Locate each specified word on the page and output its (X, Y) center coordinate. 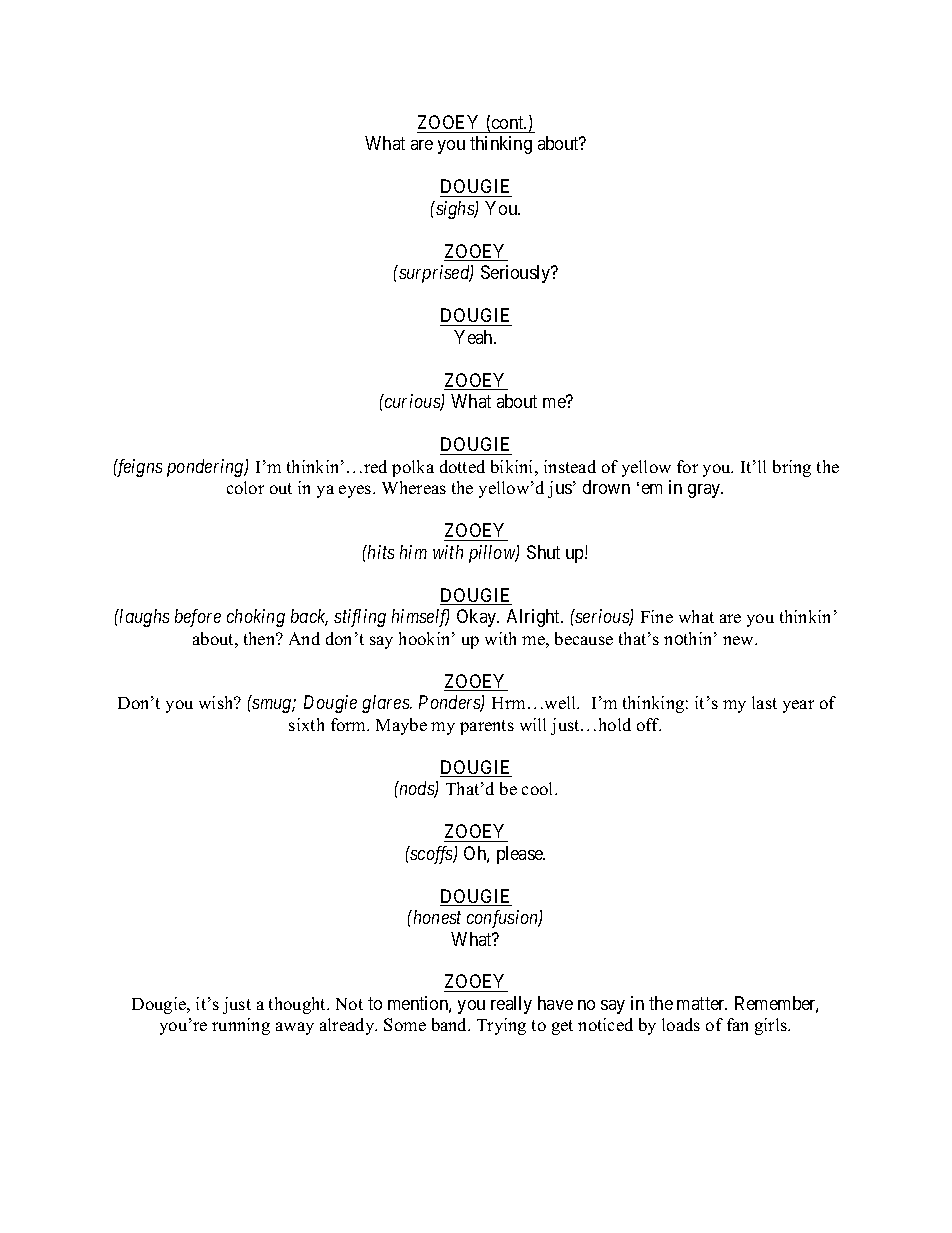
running (241, 1026)
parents (487, 727)
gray (705, 491)
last (764, 702)
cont (509, 122)
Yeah (474, 337)
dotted (462, 466)
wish (217, 702)
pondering (206, 468)
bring (792, 468)
